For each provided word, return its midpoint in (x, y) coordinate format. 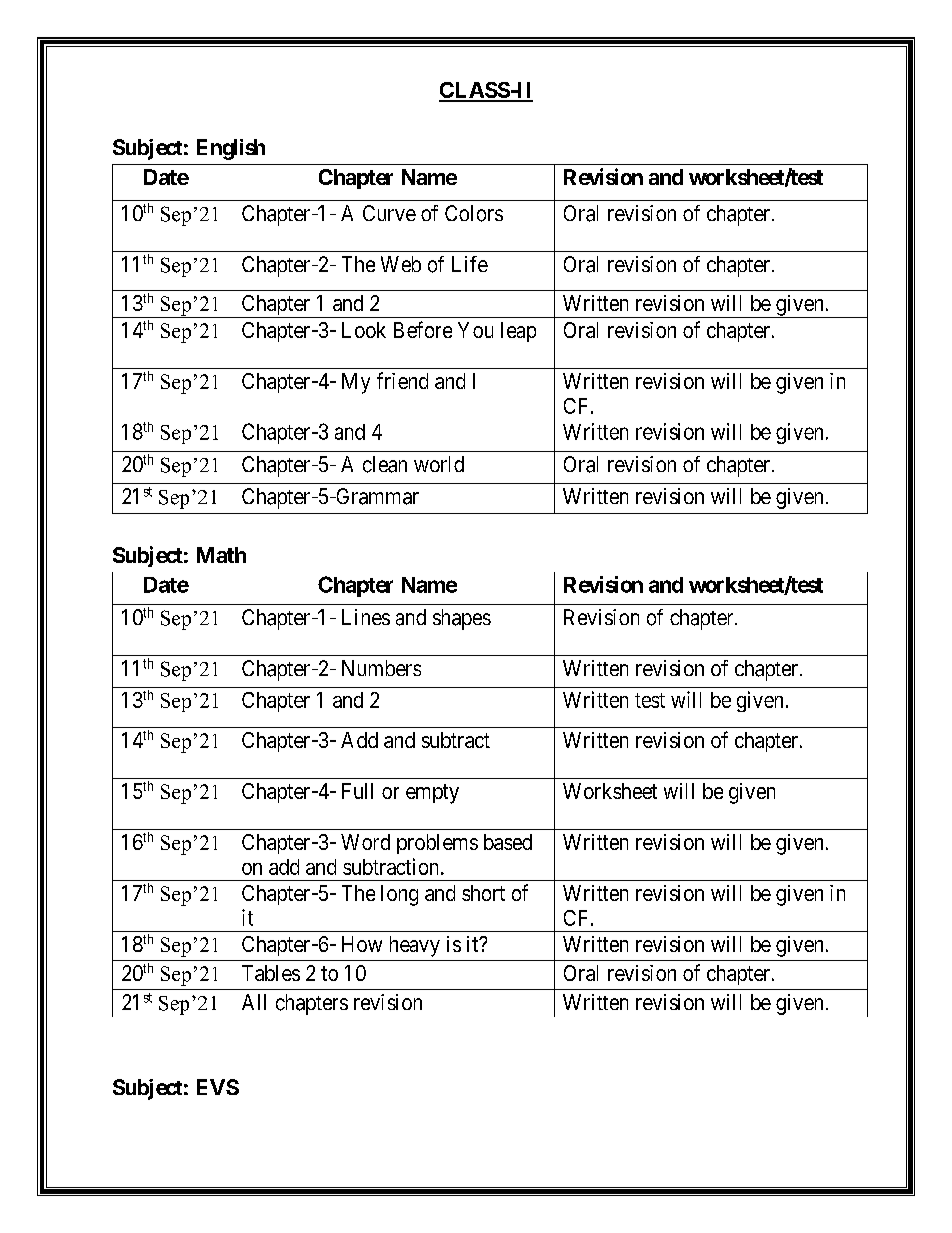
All (254, 1002)
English (231, 149)
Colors (474, 213)
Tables (271, 973)
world (439, 464)
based (508, 842)
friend (402, 380)
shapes (462, 619)
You (475, 330)
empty (432, 794)
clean (385, 464)
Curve (389, 213)
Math (221, 555)
